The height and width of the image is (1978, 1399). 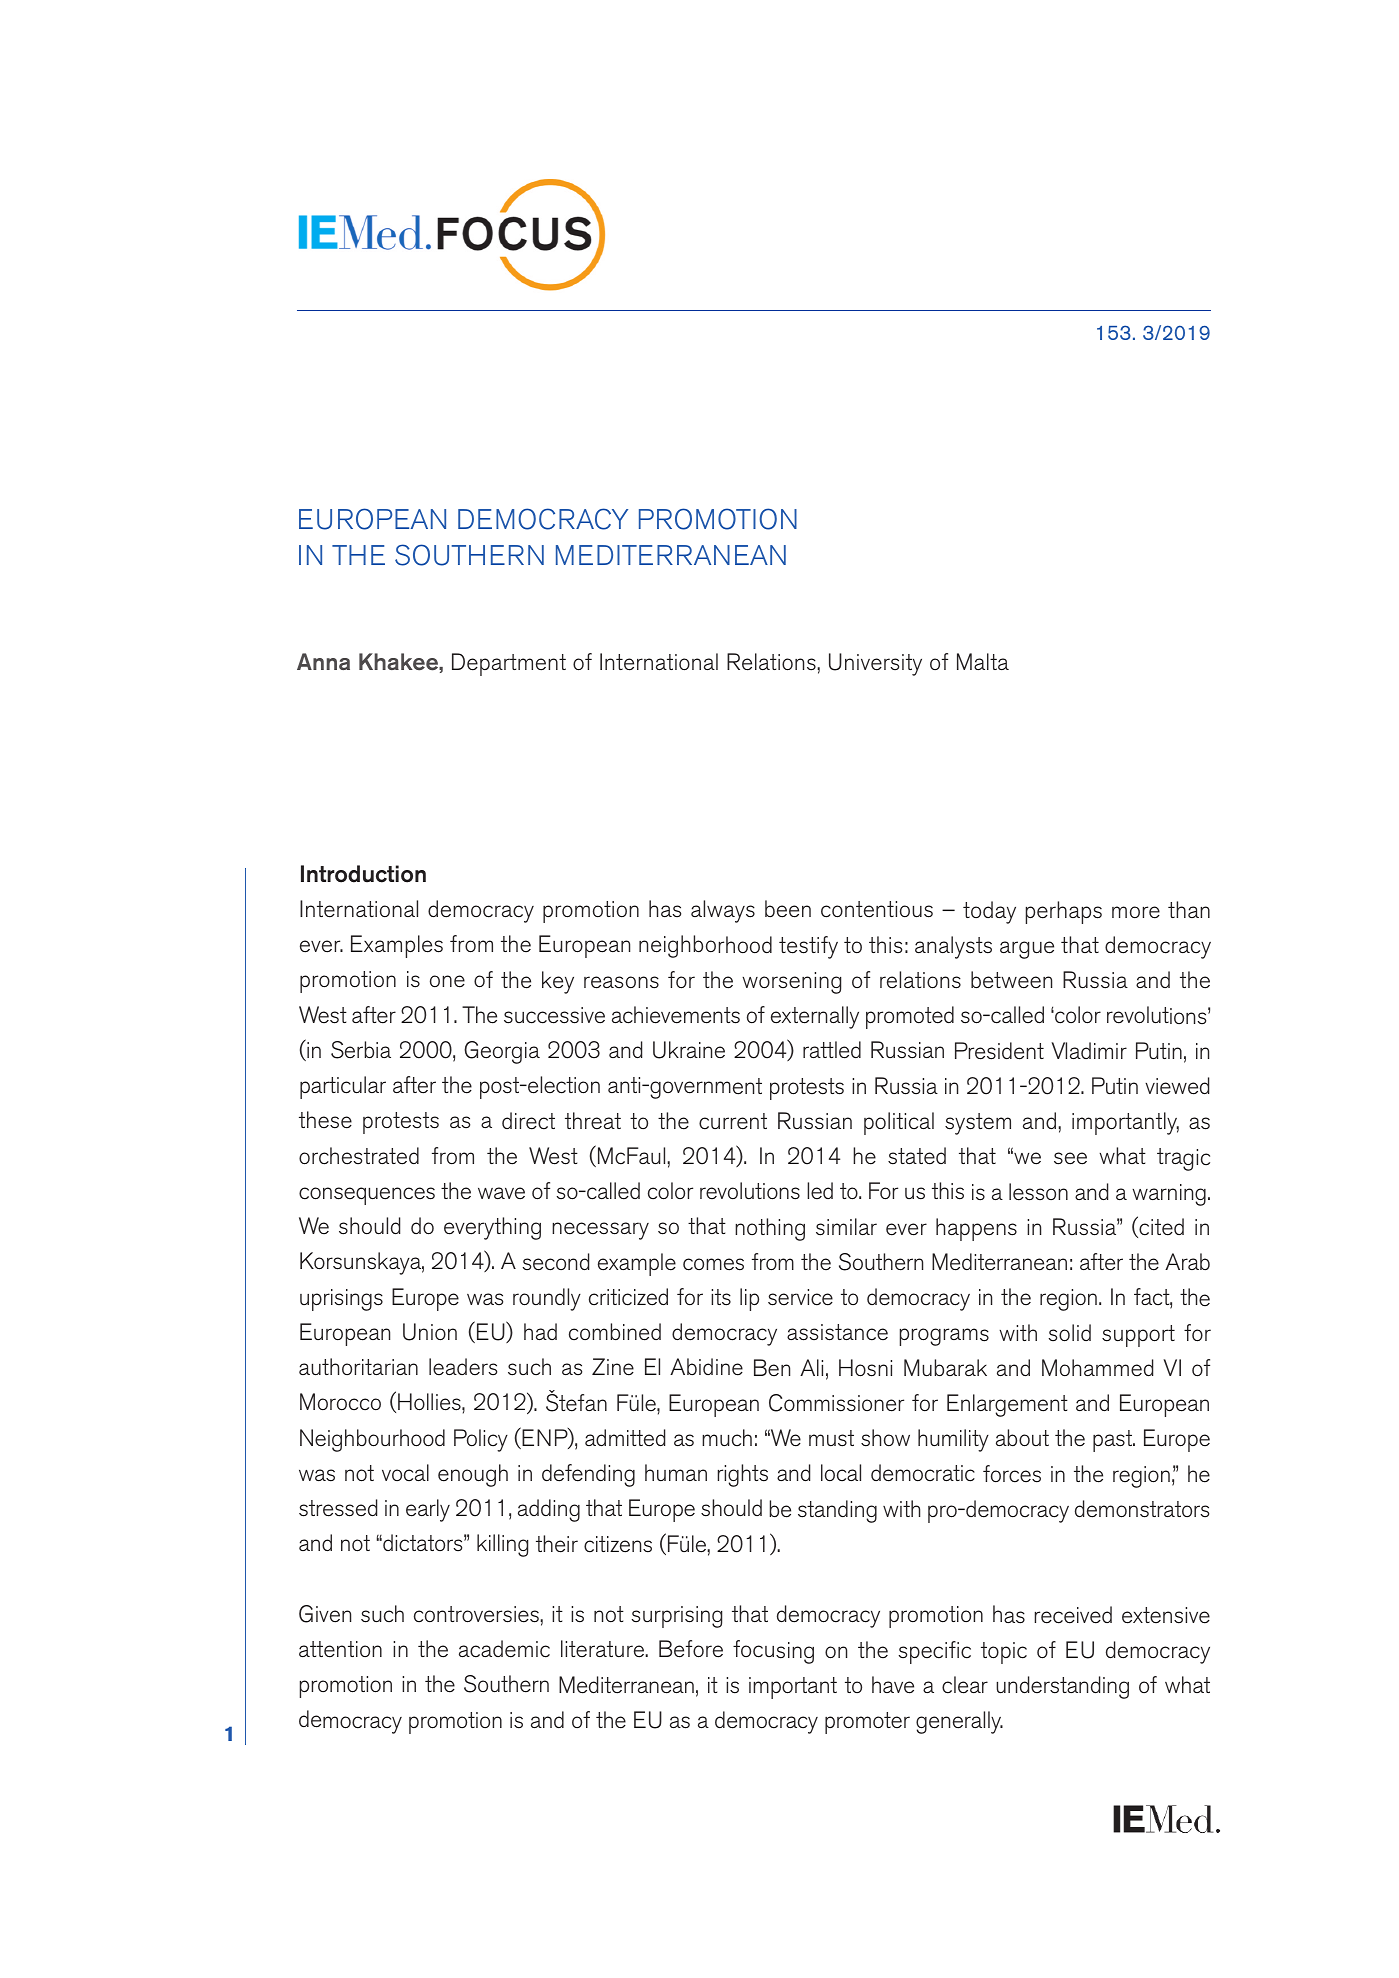 I want to click on Malta, so click(x=983, y=661).
